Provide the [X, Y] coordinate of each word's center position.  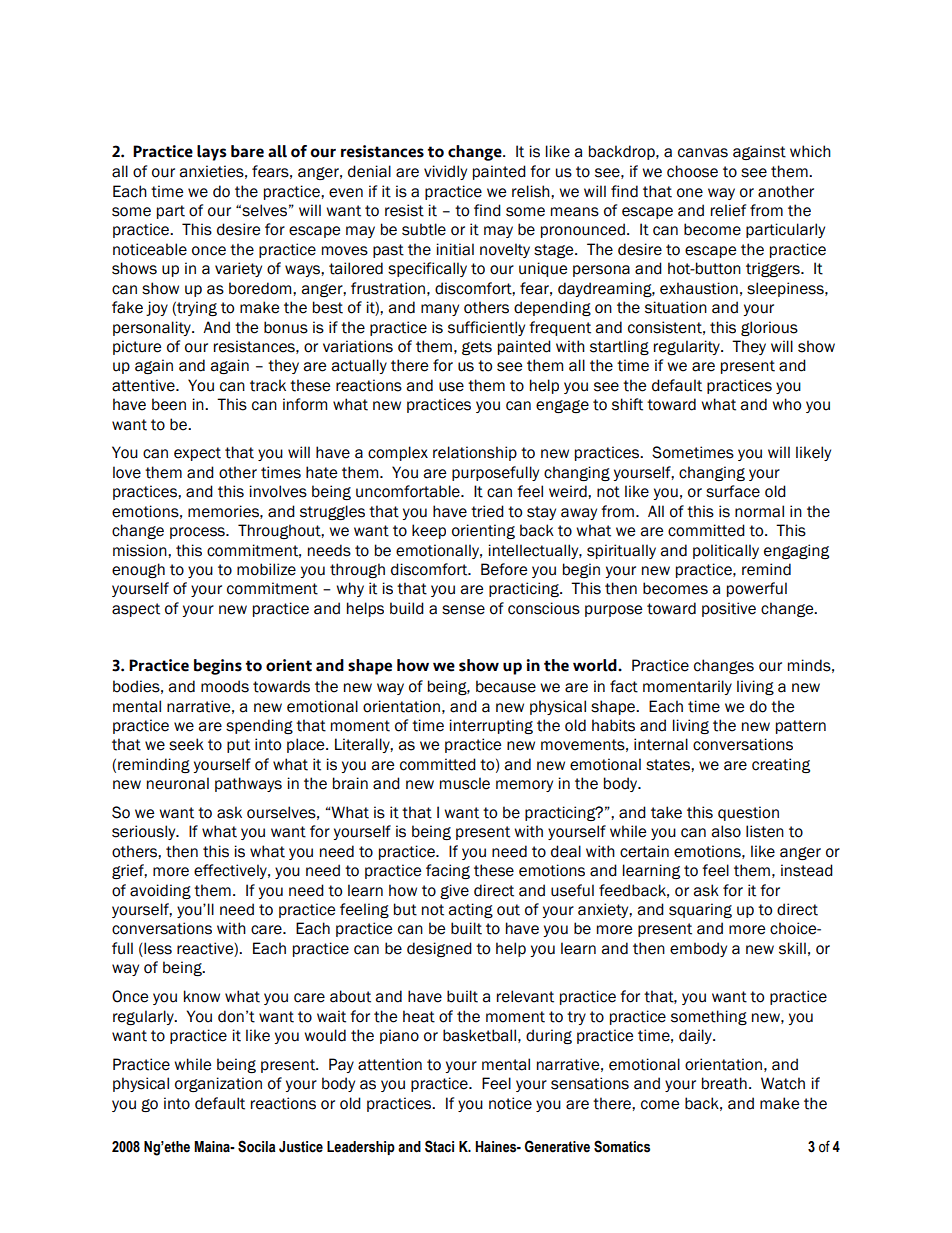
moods [225, 686]
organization [218, 1084]
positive [729, 609]
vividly [445, 172]
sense [463, 610]
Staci [439, 1146]
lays [212, 153]
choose [692, 171]
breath [724, 1083]
